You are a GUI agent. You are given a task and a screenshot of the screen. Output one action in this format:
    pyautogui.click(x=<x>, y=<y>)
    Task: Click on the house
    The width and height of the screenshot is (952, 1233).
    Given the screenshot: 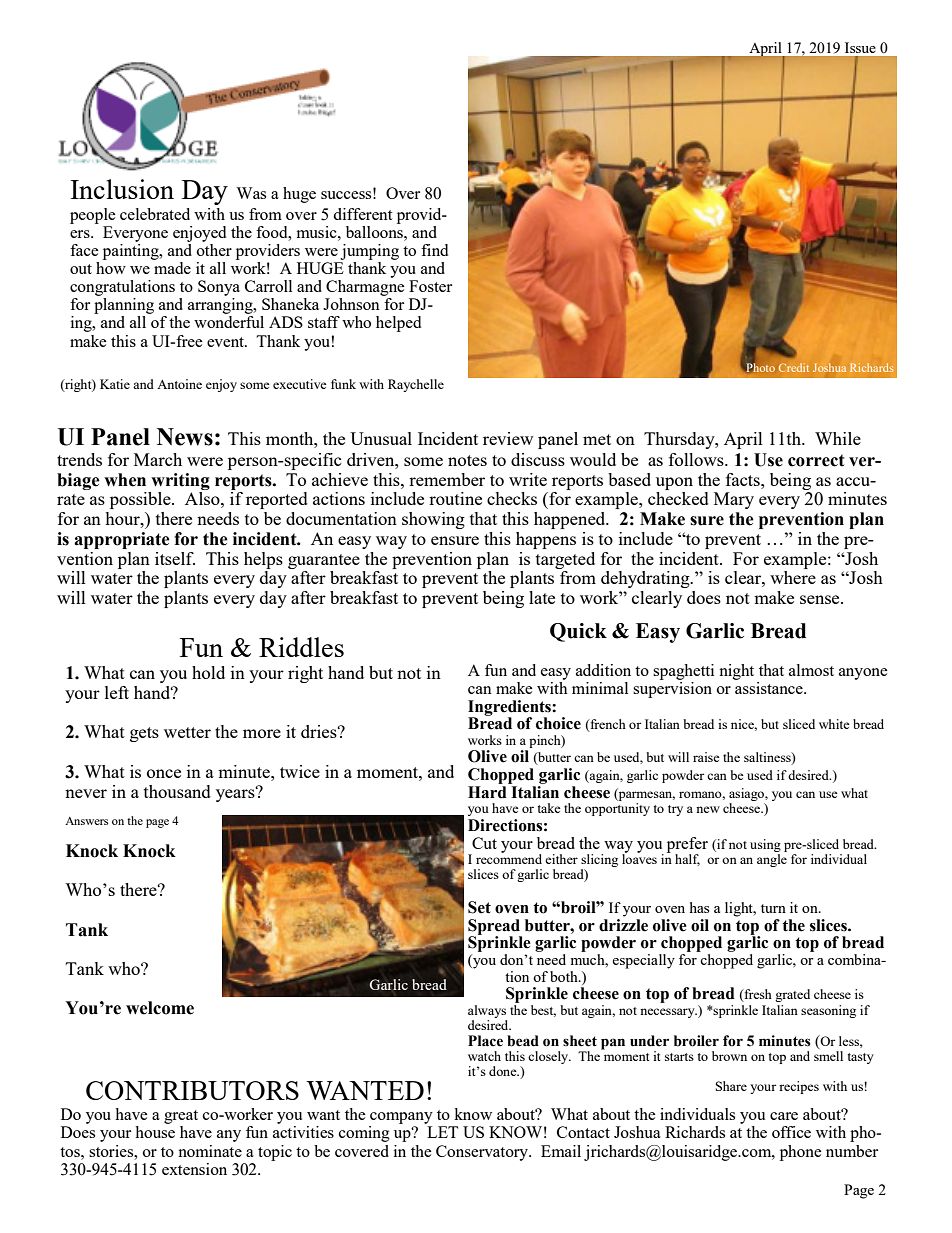 What is the action you would take?
    pyautogui.click(x=155, y=1132)
